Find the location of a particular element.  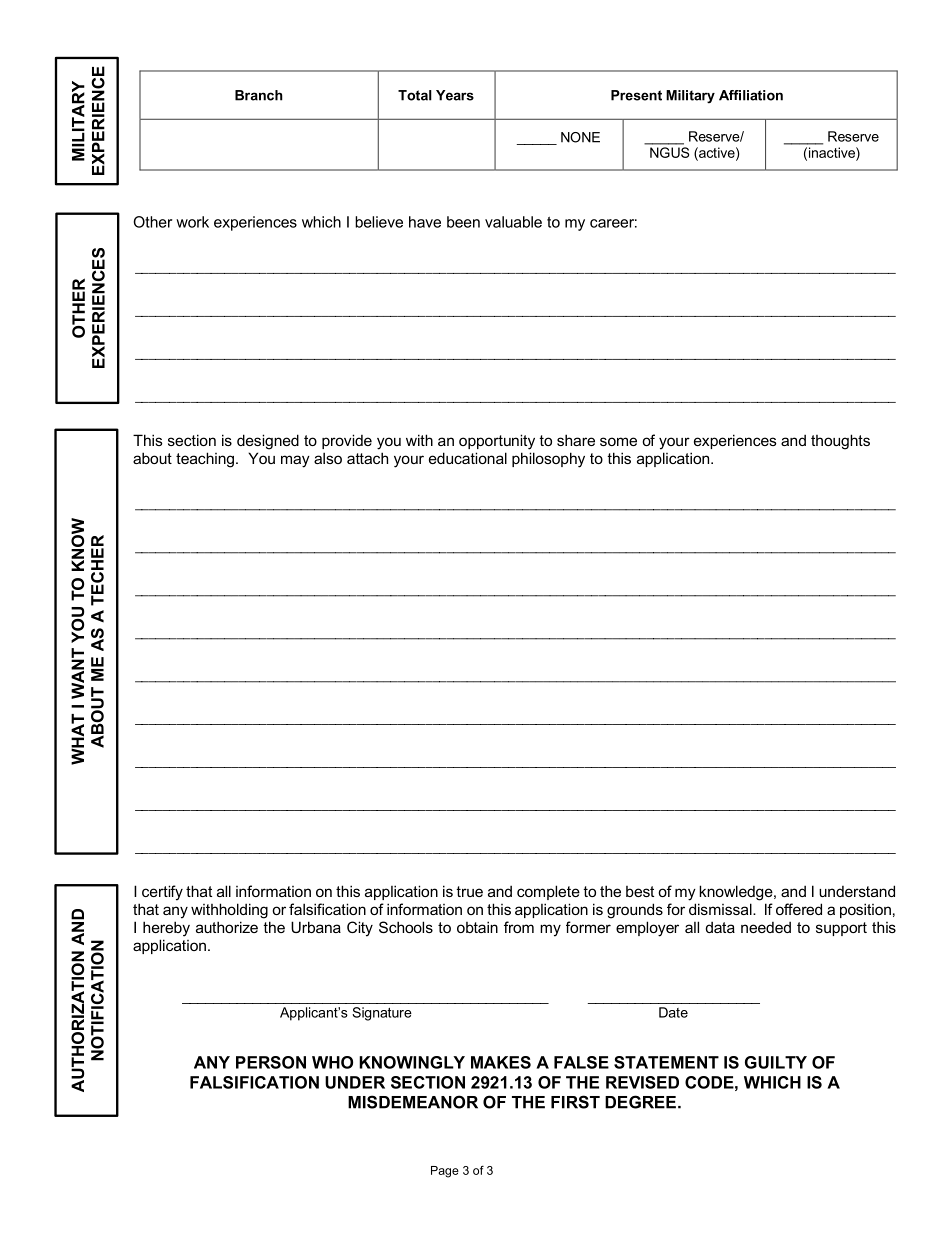

PERSON is located at coordinates (271, 1062).
